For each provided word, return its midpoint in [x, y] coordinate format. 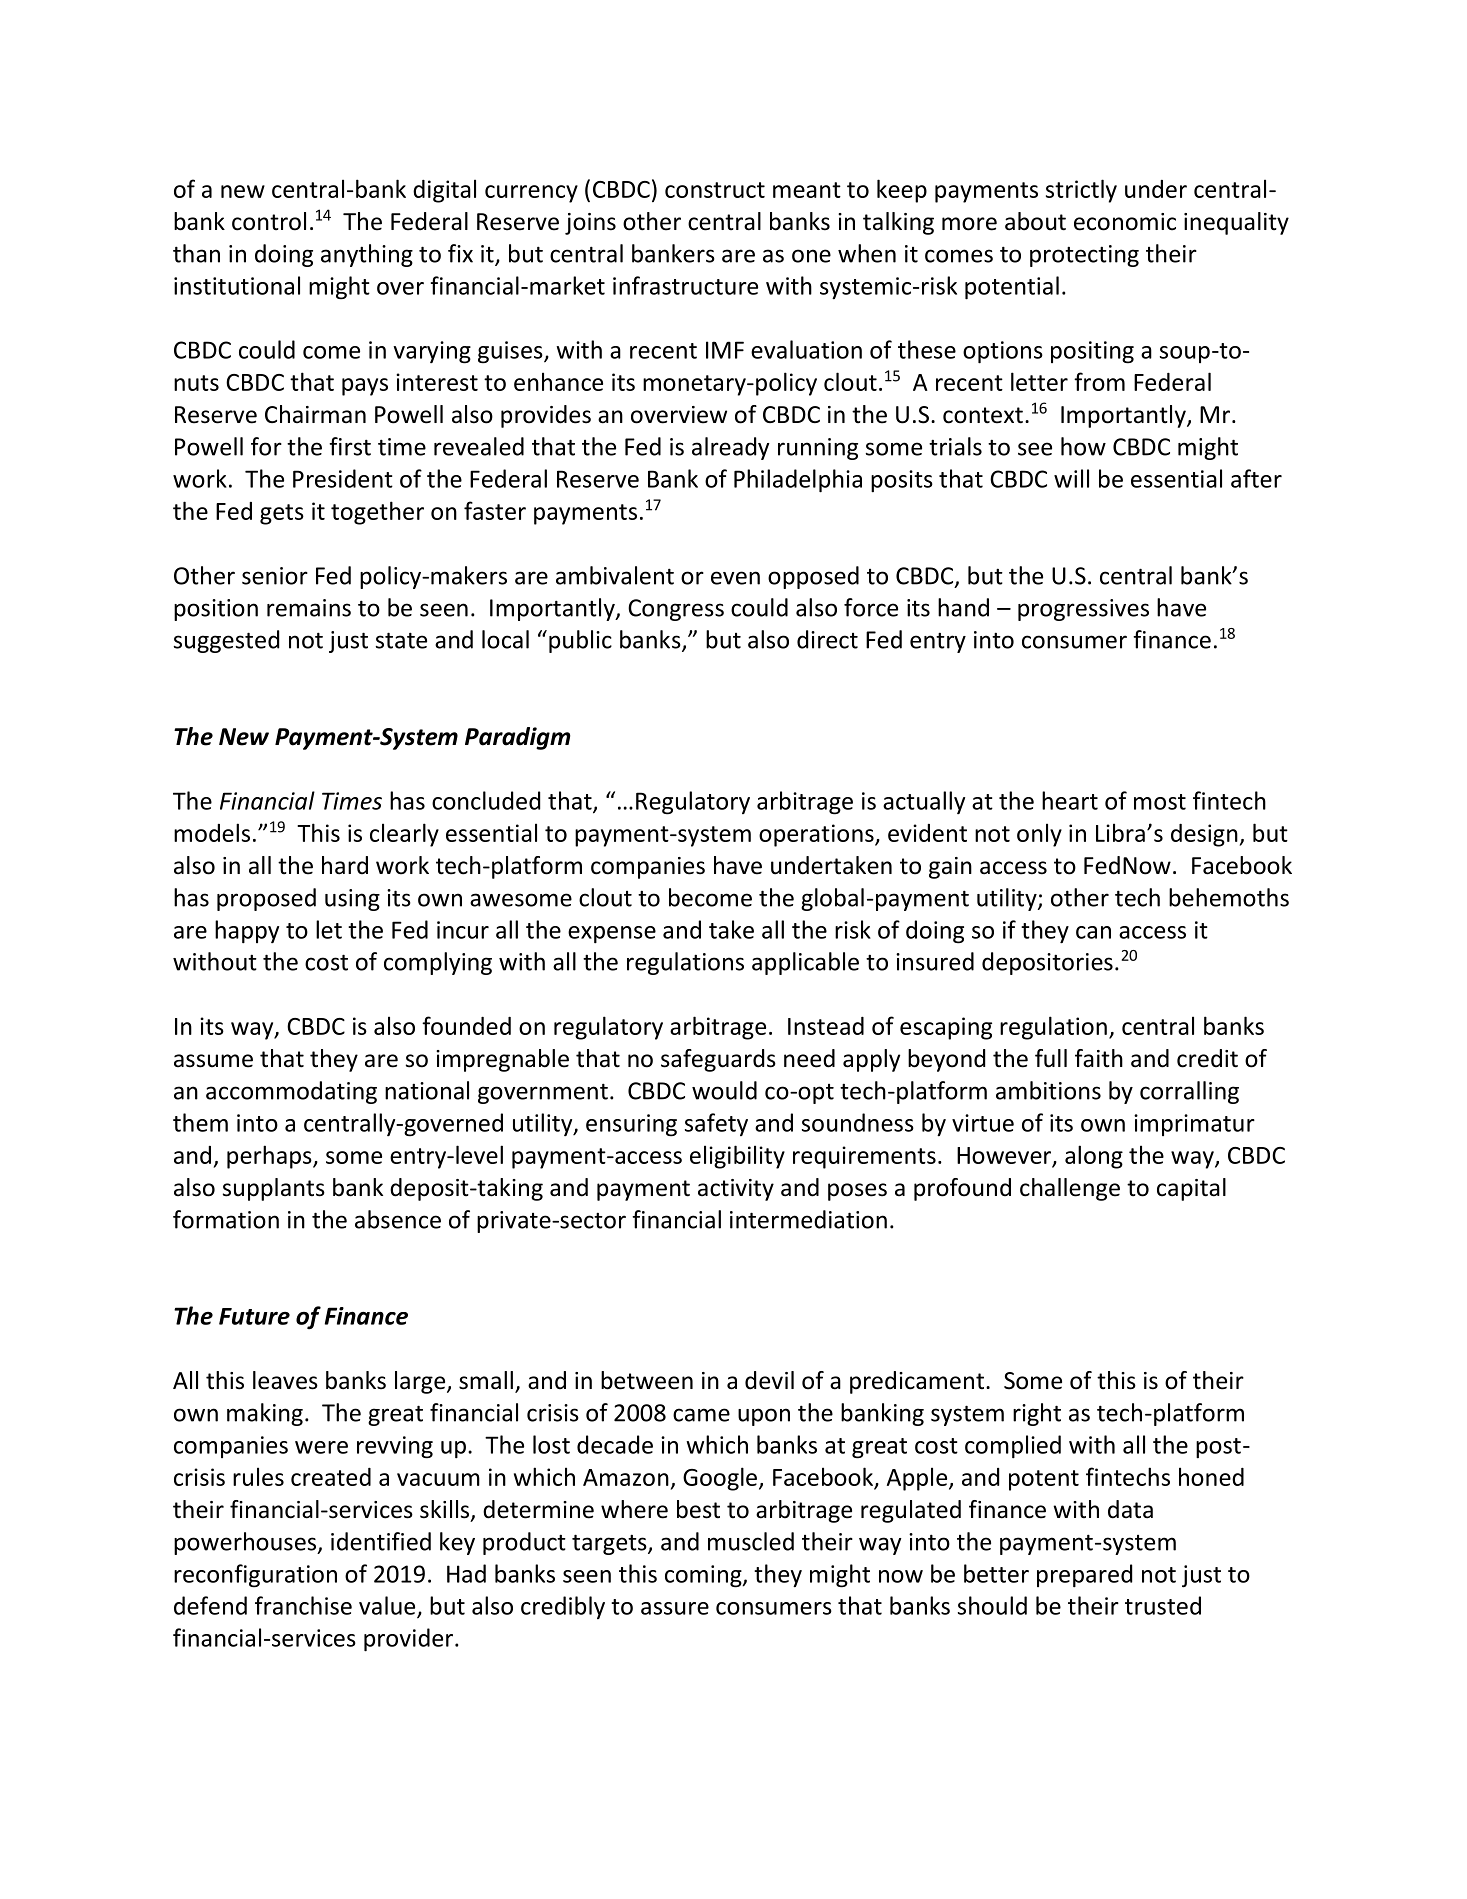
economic [1125, 222]
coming [704, 1576]
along [1094, 1157]
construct [715, 190]
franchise [303, 1605]
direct [827, 639]
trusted [1163, 1605]
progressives [1083, 610]
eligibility [737, 1157]
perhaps [270, 1157]
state [401, 640]
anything [367, 255]
